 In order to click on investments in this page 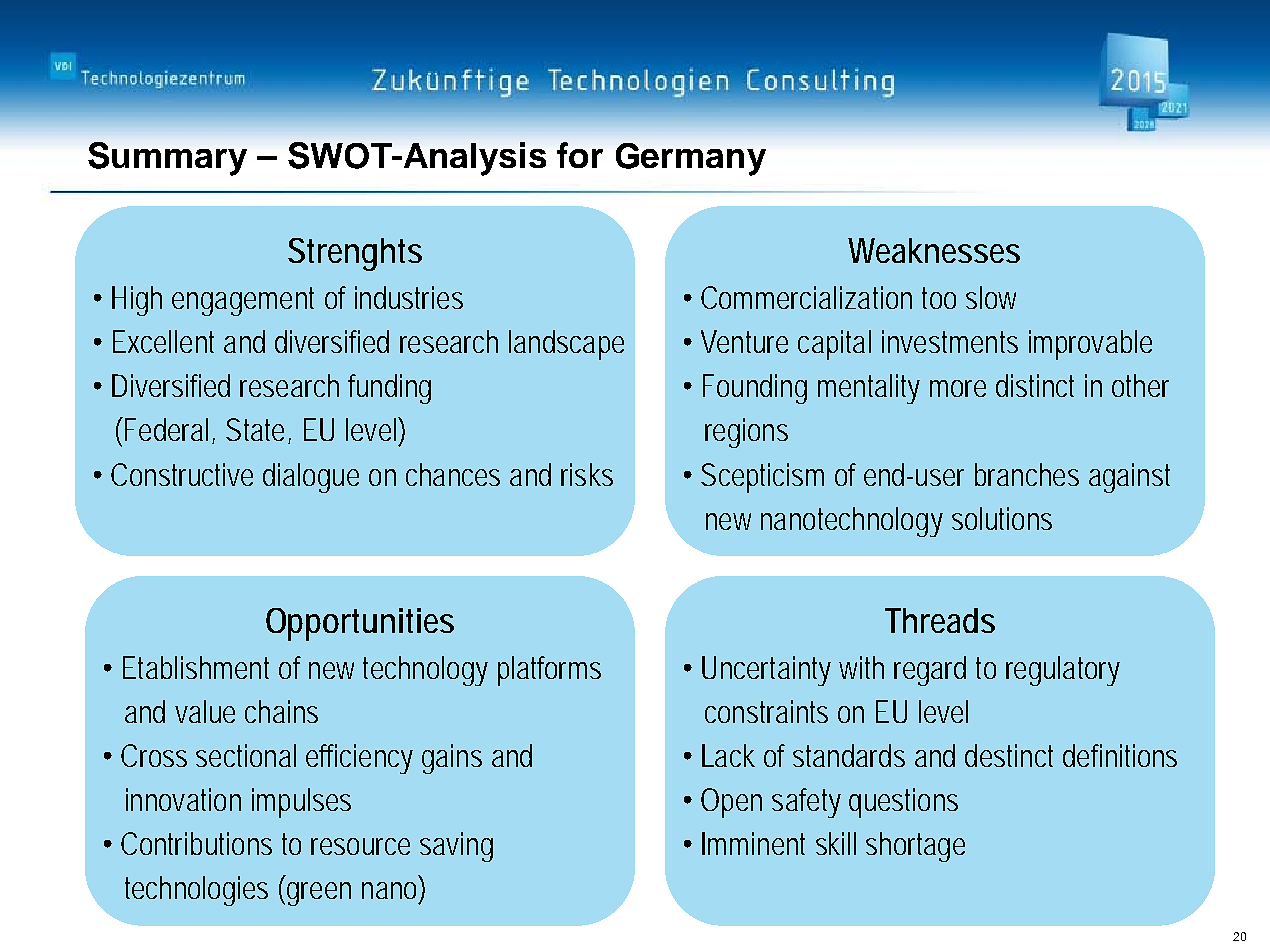, I will do `click(950, 341)`.
